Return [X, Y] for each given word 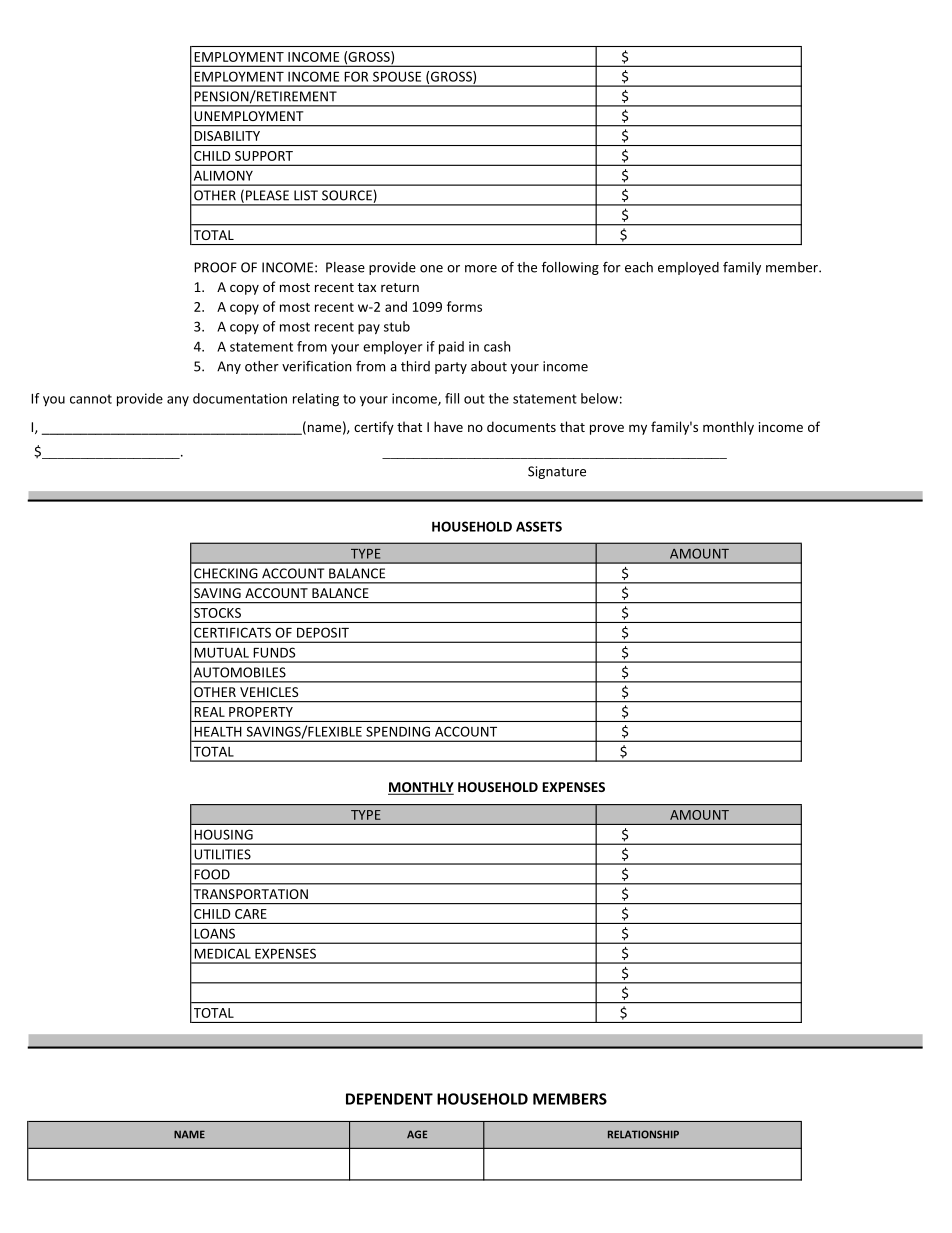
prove [607, 429]
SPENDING [398, 731]
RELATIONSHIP [643, 1134]
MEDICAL [222, 953]
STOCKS [217, 613]
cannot [91, 399]
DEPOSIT [323, 632]
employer [392, 347]
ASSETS [539, 526]
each [639, 267]
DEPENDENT [389, 1099]
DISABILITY [227, 136]
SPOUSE [397, 76]
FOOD [212, 874]
